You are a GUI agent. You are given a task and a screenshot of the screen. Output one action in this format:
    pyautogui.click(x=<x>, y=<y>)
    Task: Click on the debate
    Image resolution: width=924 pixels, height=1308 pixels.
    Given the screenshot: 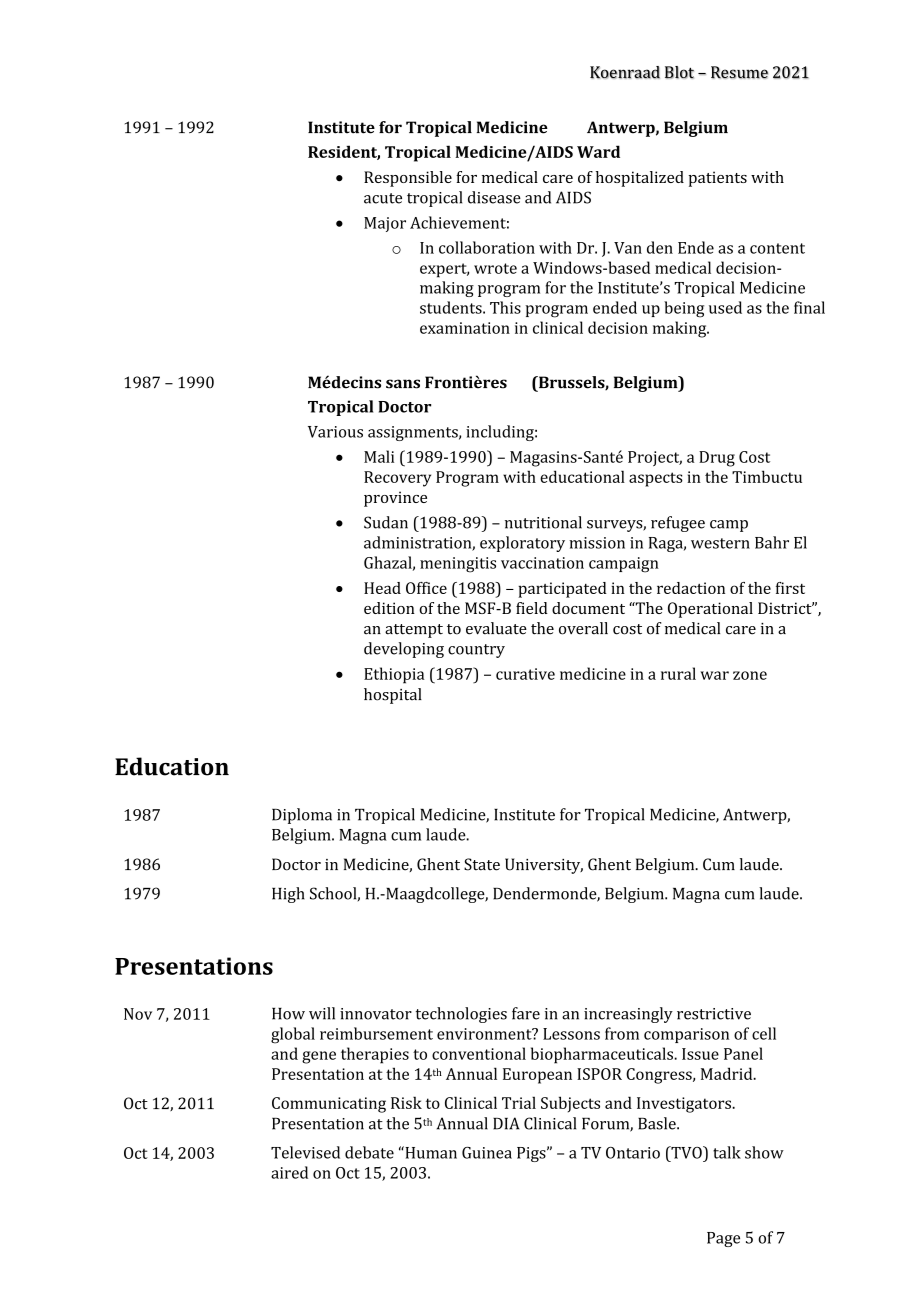 What is the action you would take?
    pyautogui.click(x=369, y=1152)
